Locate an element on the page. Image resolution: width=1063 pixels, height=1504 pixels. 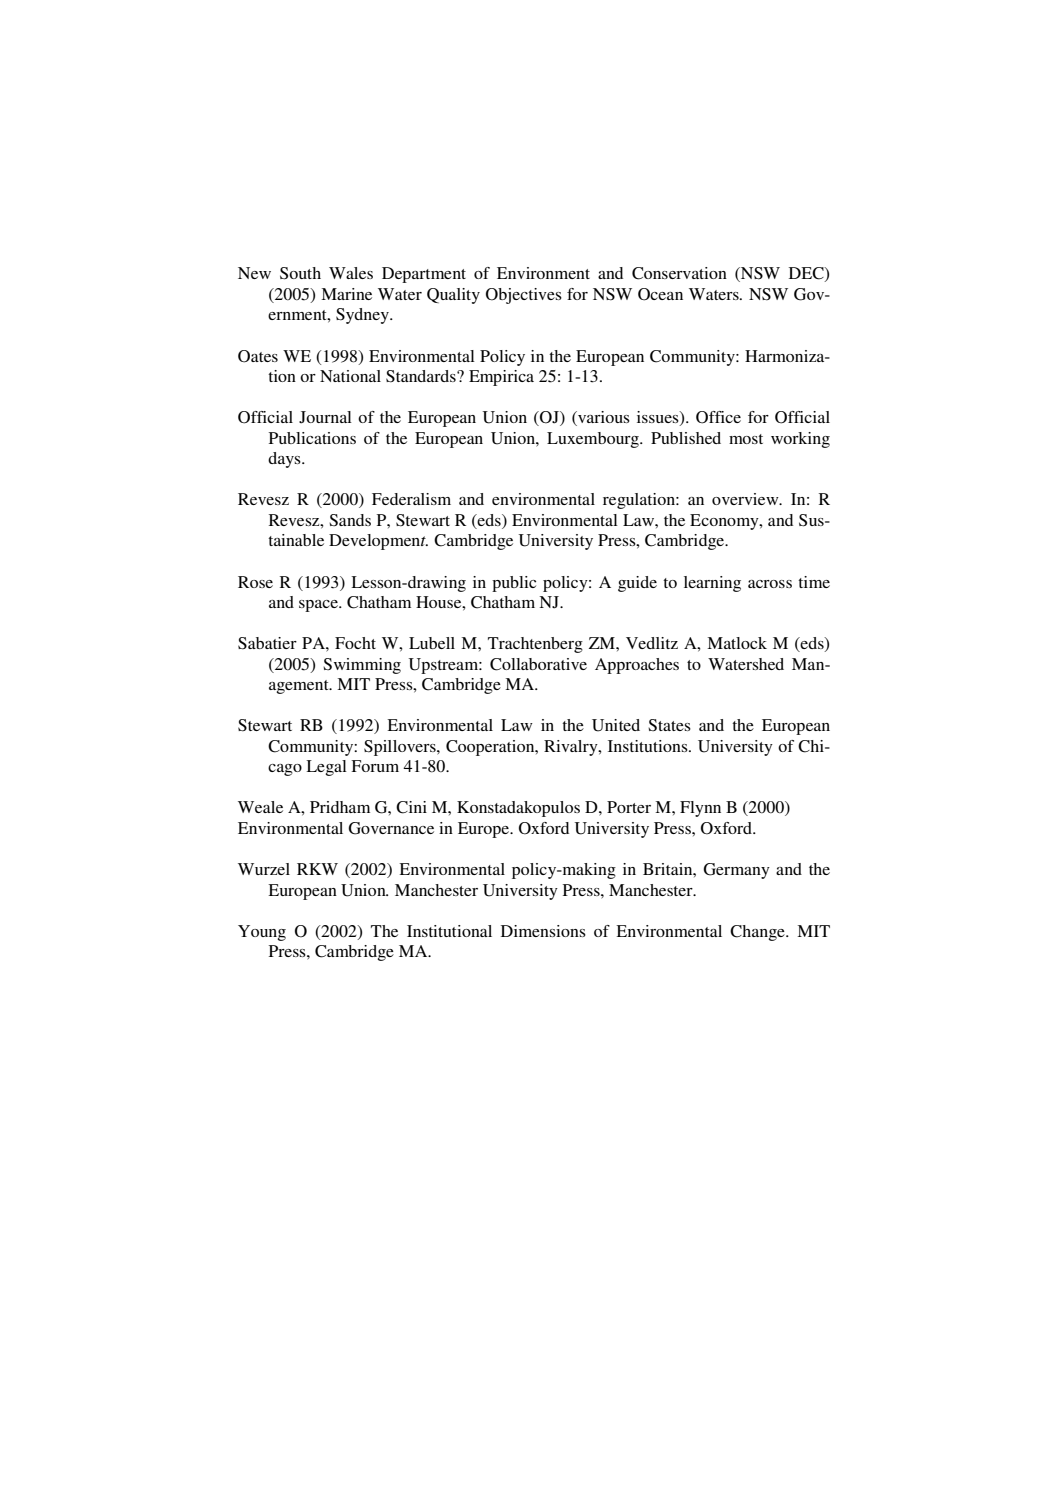
Change is located at coordinates (758, 933).
